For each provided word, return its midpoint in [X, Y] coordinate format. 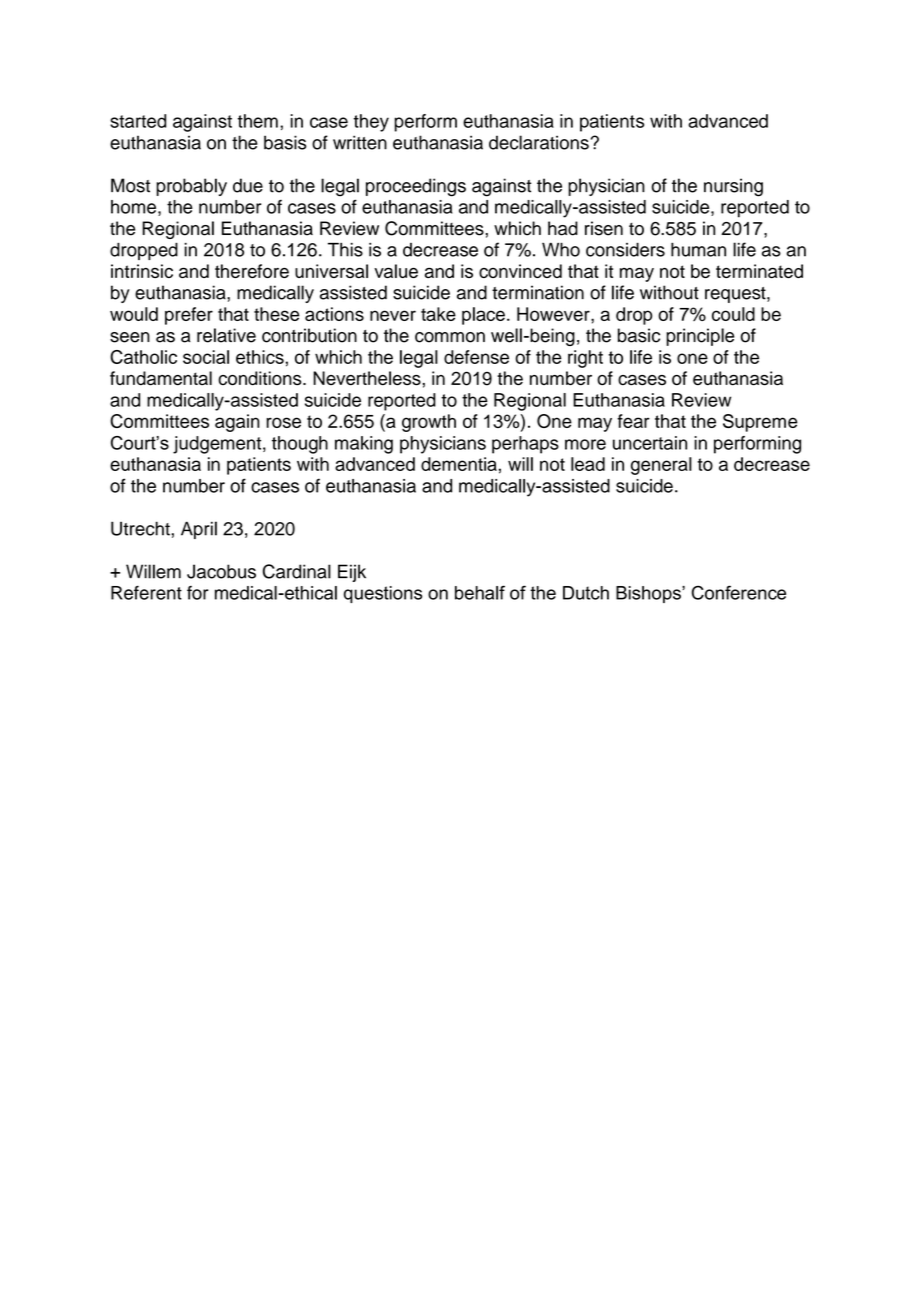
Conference [739, 592]
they [371, 123]
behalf [480, 592]
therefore [252, 271]
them [258, 121]
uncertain [650, 443]
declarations [539, 142]
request [736, 295]
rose [283, 422]
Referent [146, 593]
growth [429, 423]
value [396, 271]
